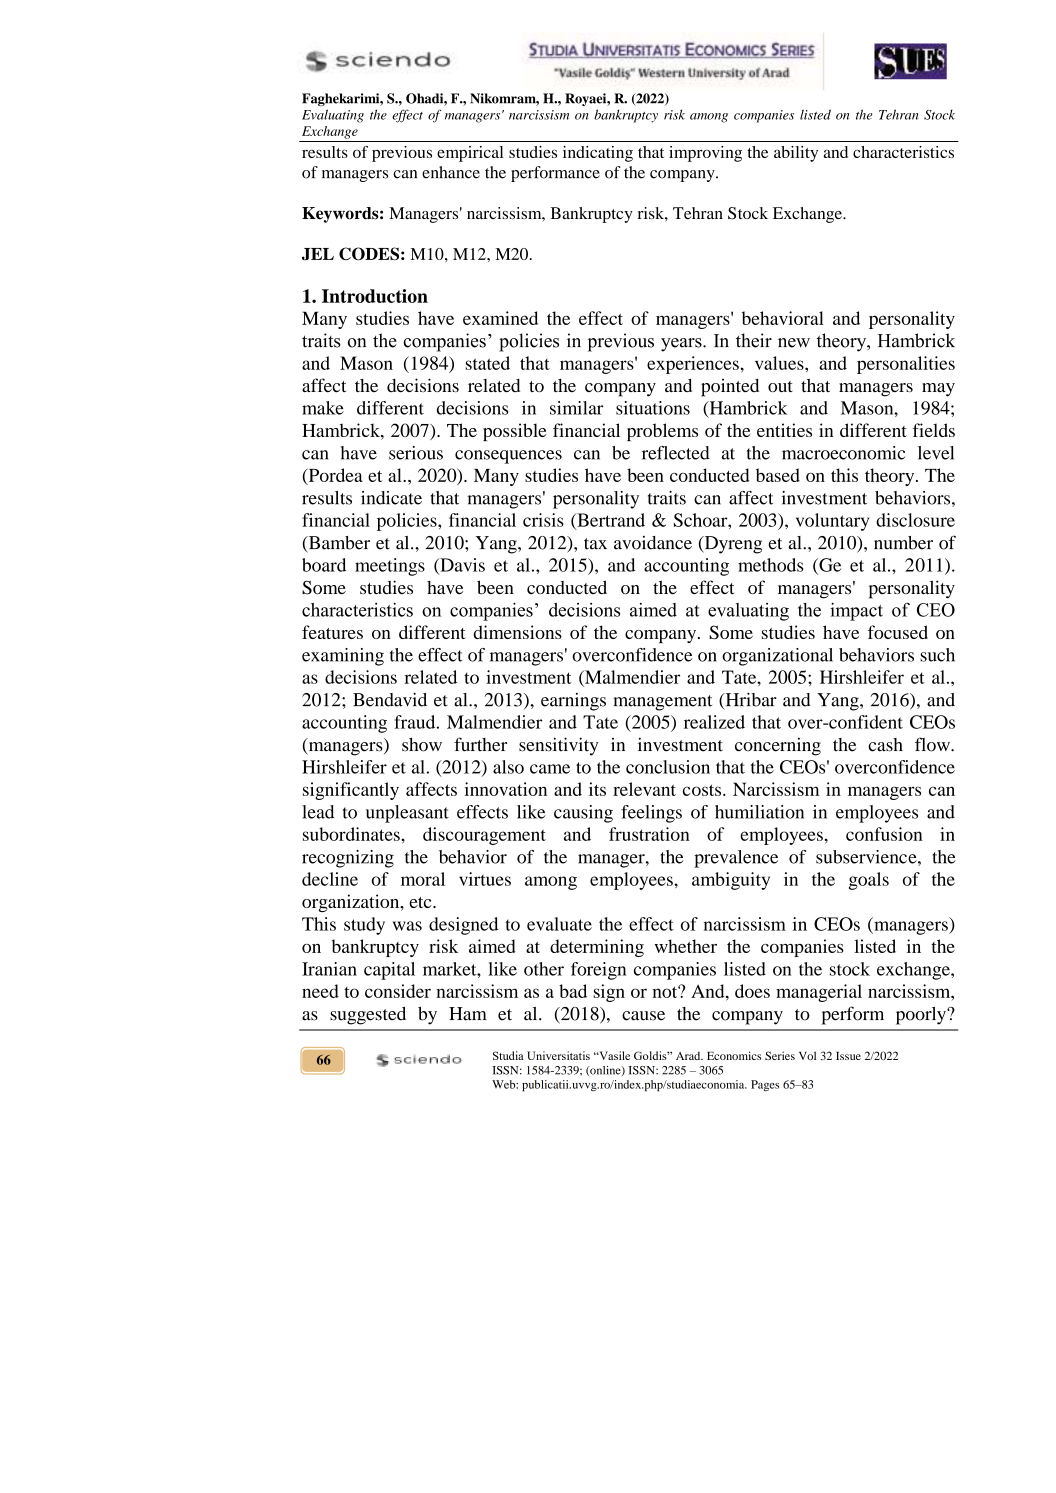 The height and width of the screenshot is (1493, 1056). Describe the element at coordinates (843, 453) in the screenshot. I see `macroeconomic` at that location.
